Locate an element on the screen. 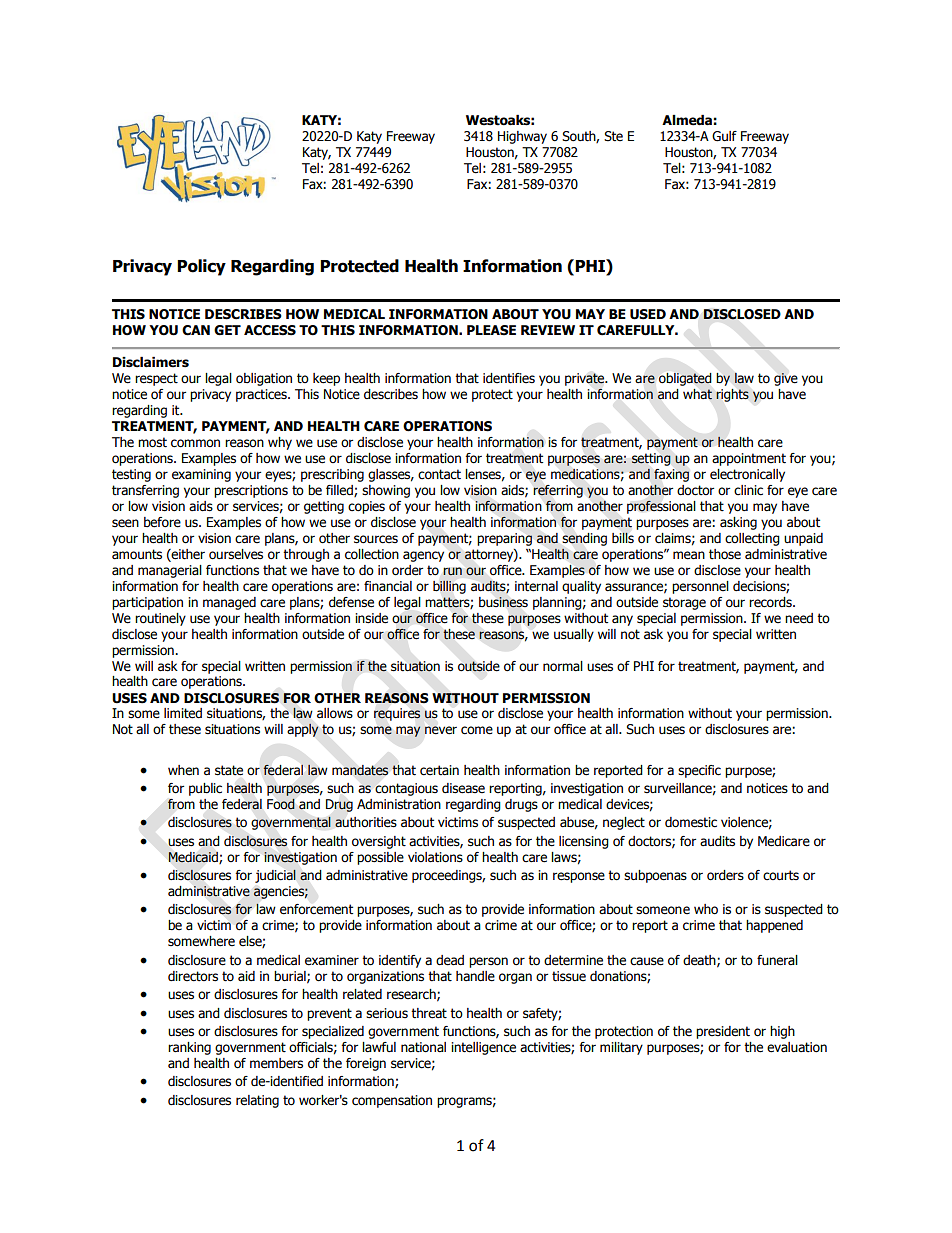 The image size is (952, 1233). president is located at coordinates (723, 1032).
